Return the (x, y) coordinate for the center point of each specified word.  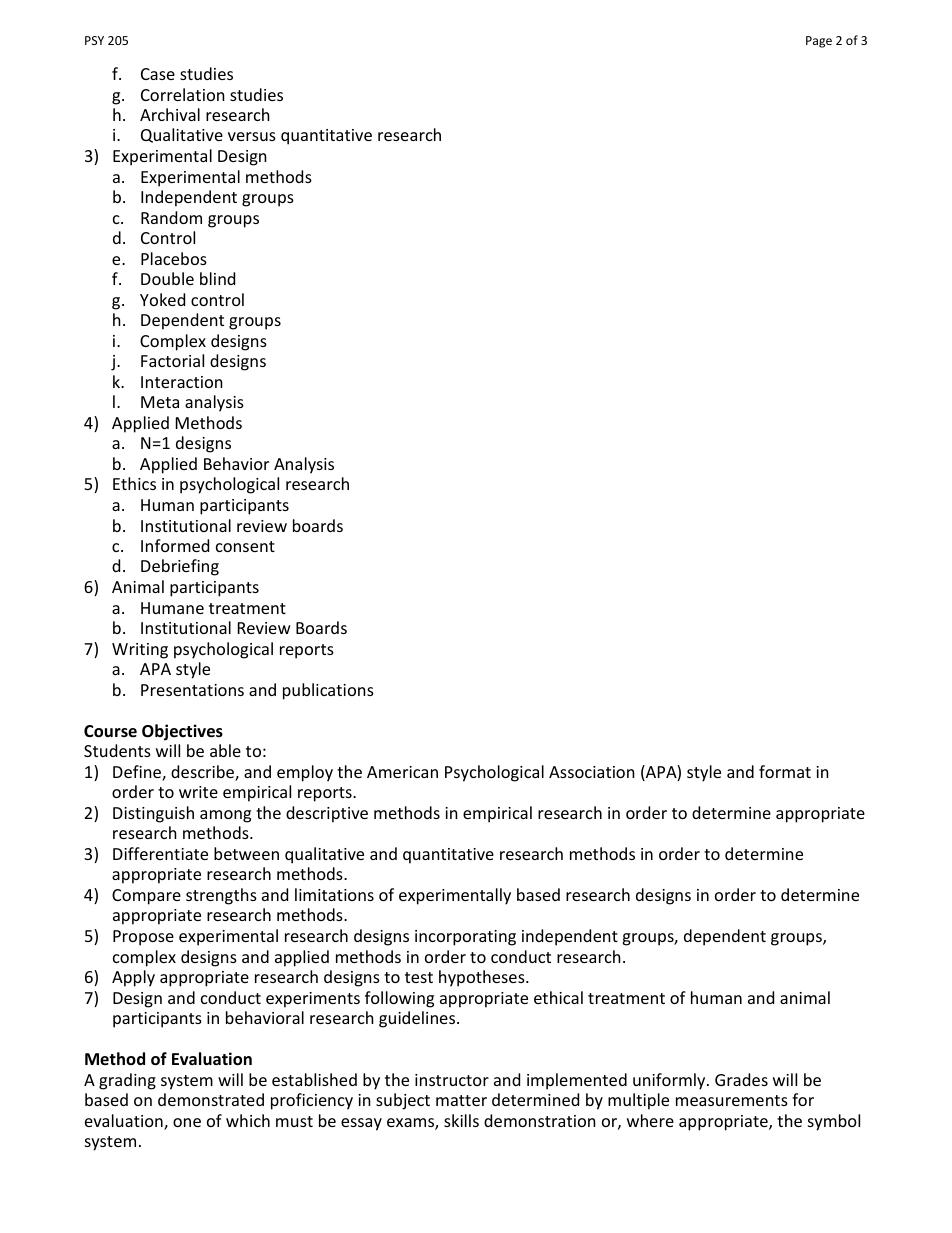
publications (328, 691)
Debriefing (180, 567)
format (785, 771)
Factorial (172, 360)
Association (592, 772)
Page (819, 42)
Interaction (182, 382)
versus (252, 136)
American (402, 772)
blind (217, 278)
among (225, 816)
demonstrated (211, 1099)
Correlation (183, 94)
